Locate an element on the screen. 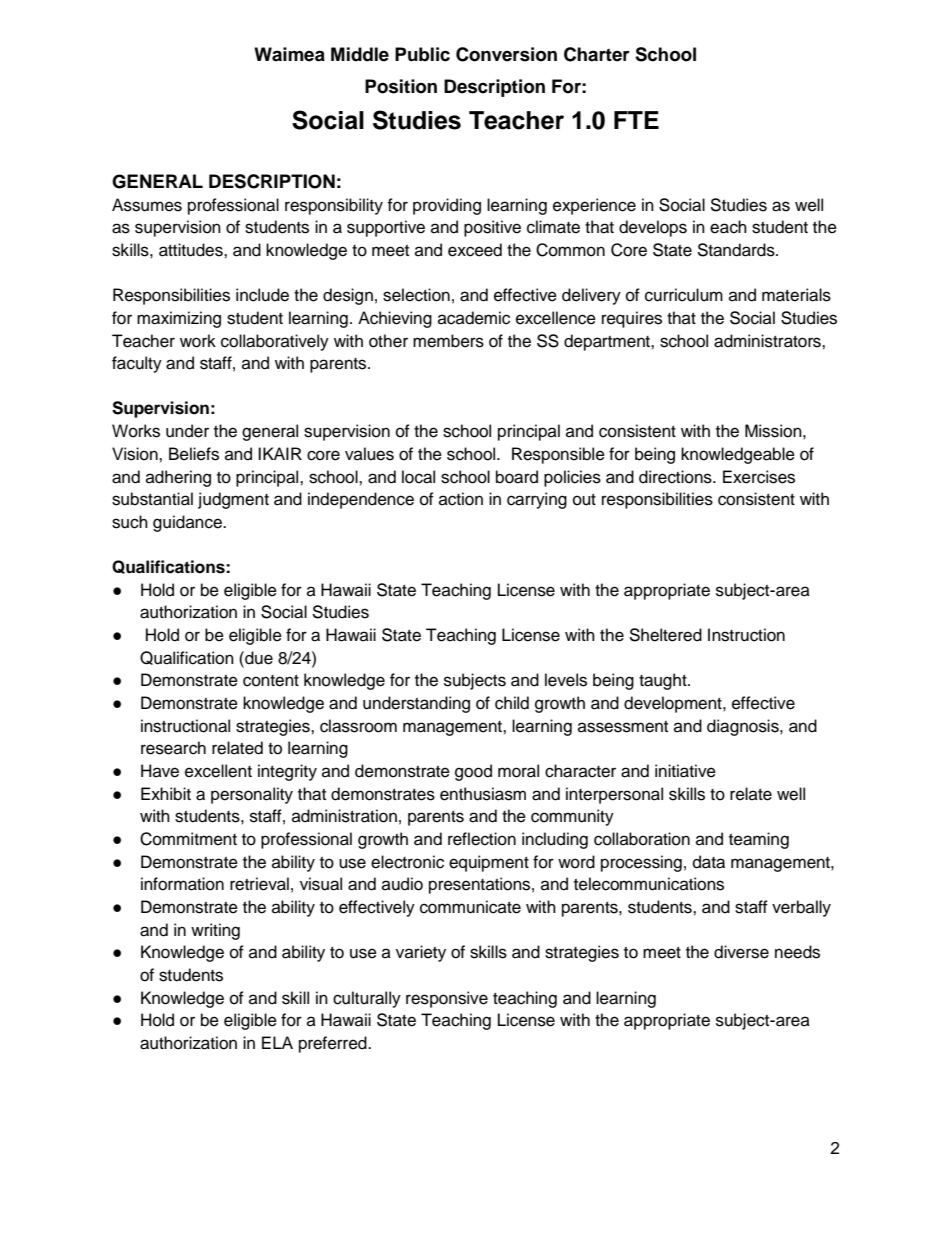  action is located at coordinates (461, 499).
